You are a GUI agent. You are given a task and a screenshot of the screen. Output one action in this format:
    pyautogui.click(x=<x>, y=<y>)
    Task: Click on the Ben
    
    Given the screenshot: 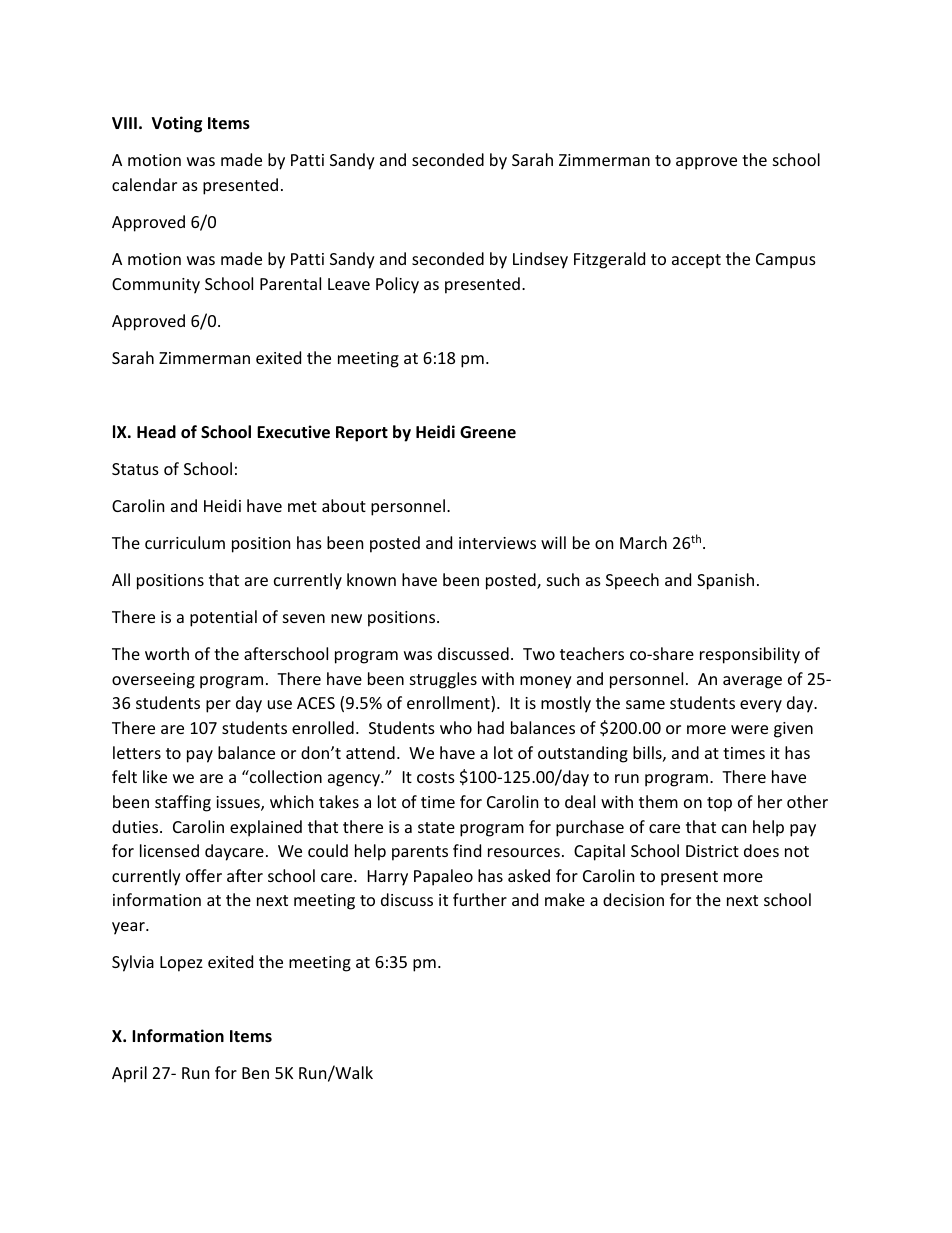 What is the action you would take?
    pyautogui.click(x=255, y=1073)
